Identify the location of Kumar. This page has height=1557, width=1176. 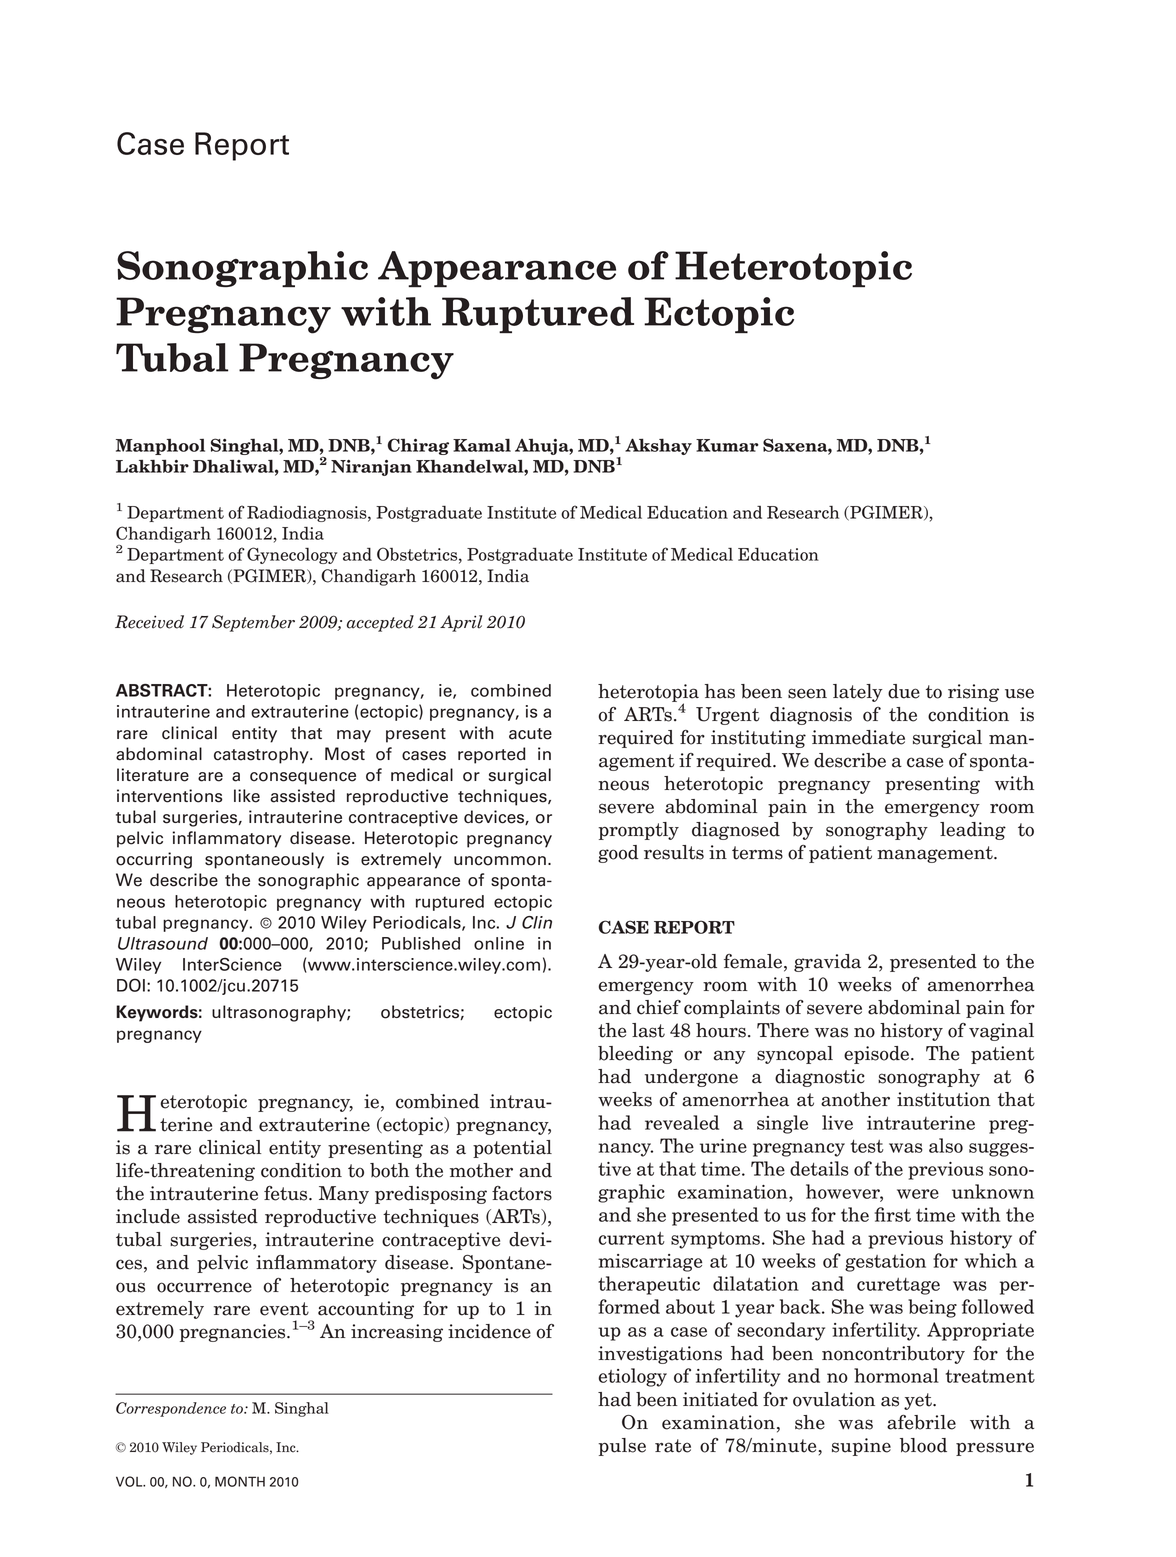
(727, 445).
